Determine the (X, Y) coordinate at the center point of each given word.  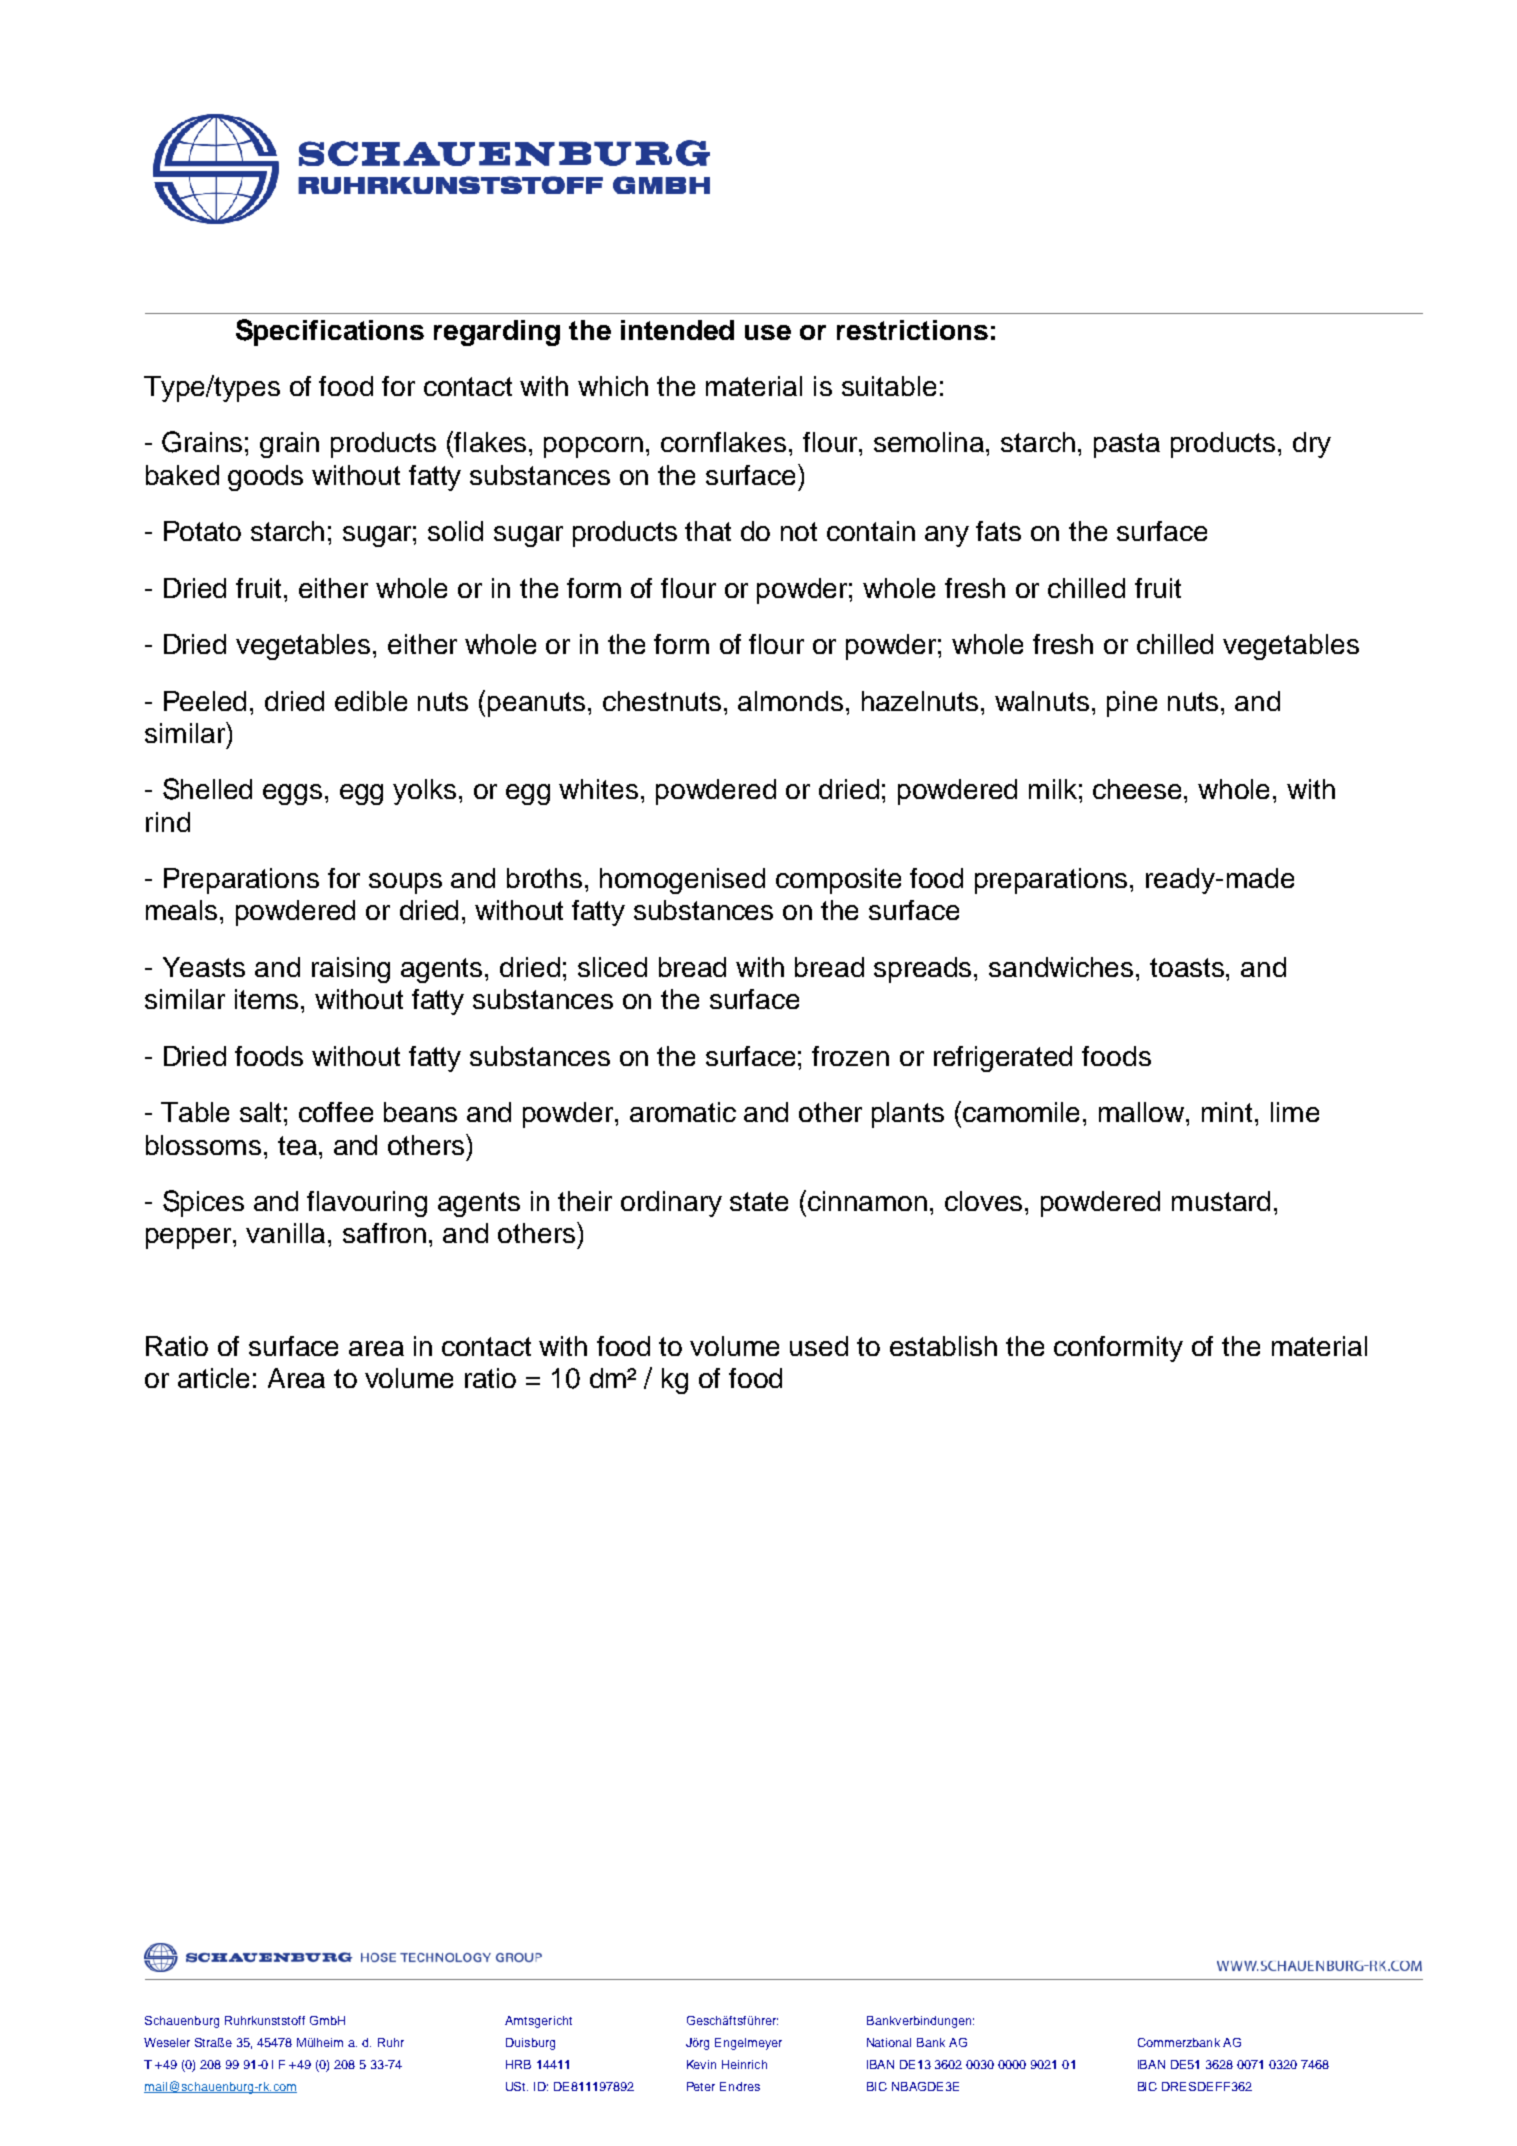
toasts (1188, 967)
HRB (518, 2064)
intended (677, 330)
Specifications (330, 332)
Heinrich (744, 2064)
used (819, 1346)
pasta (1127, 445)
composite (838, 881)
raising (351, 970)
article (213, 1378)
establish (943, 1346)
